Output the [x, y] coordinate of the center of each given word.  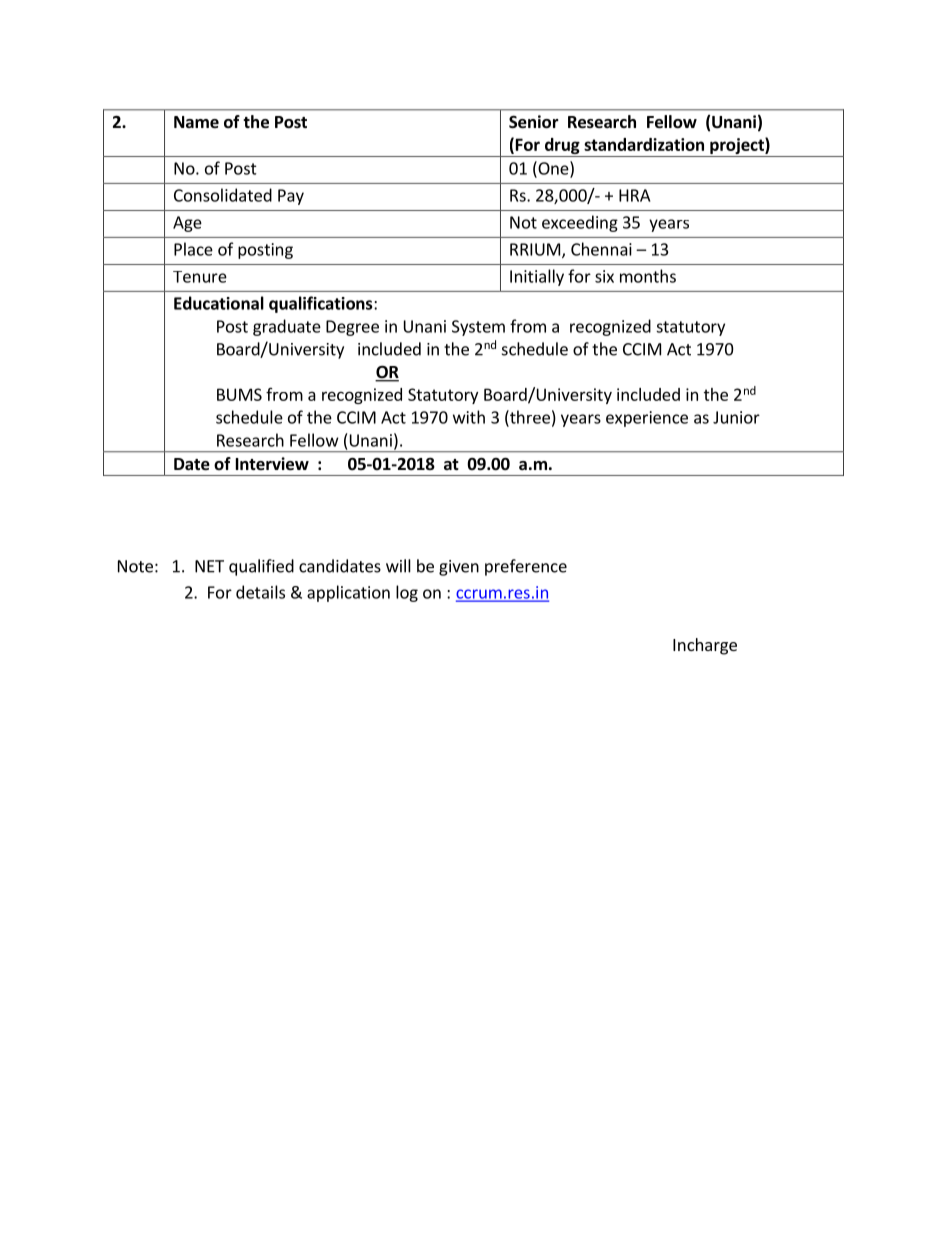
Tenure [200, 277]
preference [526, 567]
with [469, 417]
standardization [644, 144]
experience [647, 419]
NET [209, 566]
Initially [537, 277]
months [648, 276]
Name [196, 122]
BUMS [239, 394]
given [459, 568]
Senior [534, 122]
